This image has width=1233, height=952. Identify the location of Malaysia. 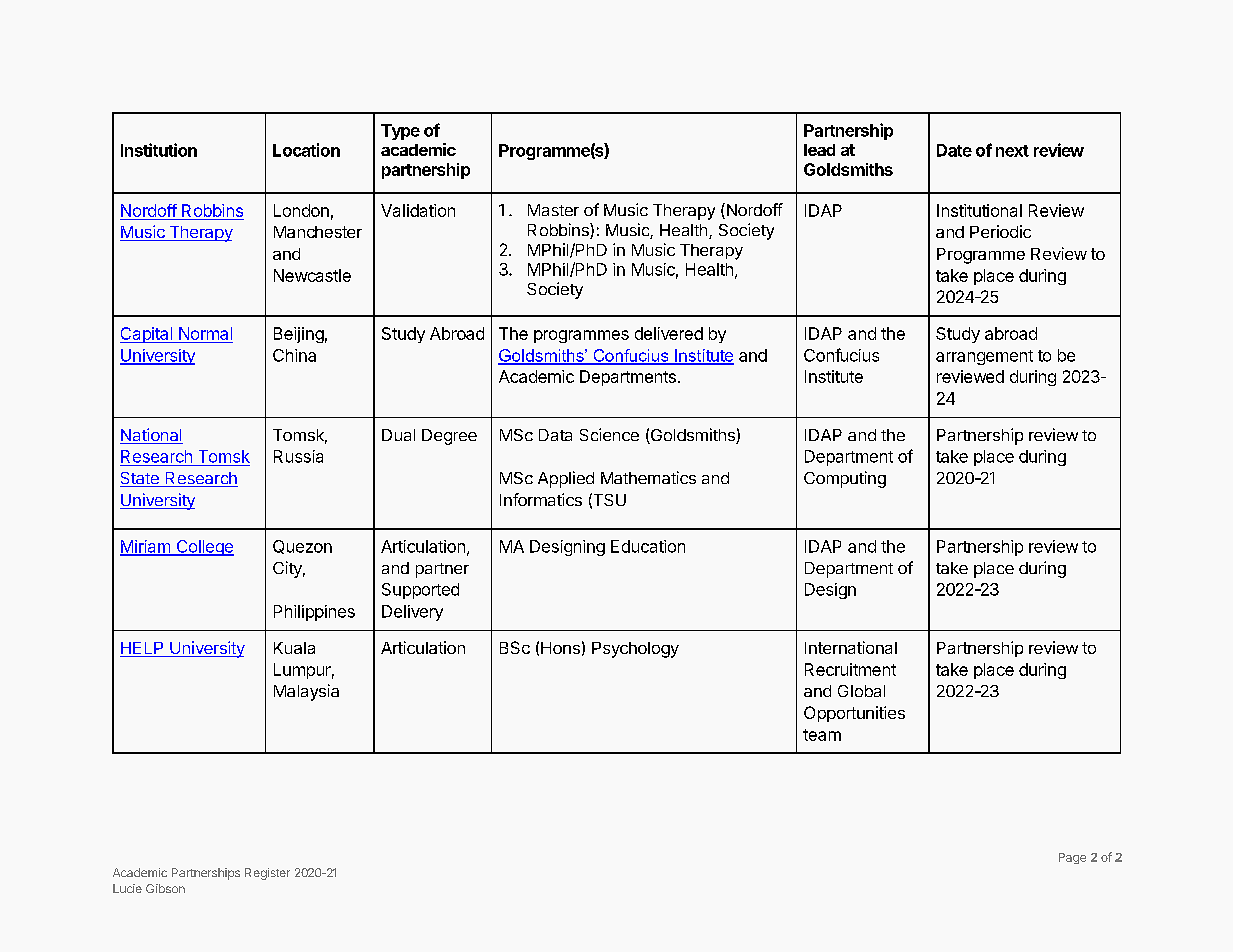
(306, 692).
